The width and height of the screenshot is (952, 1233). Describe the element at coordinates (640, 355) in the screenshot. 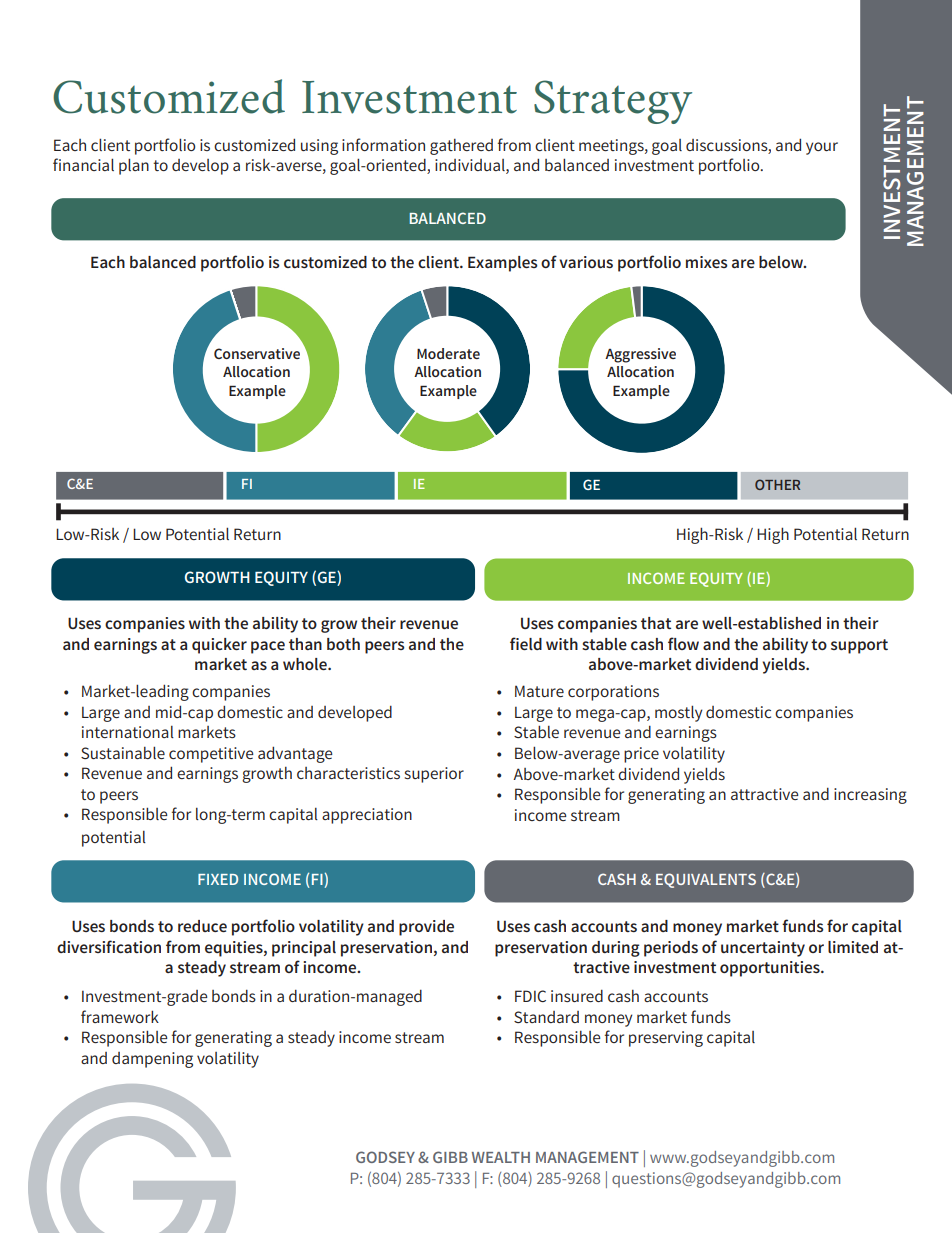

I see `Aggressive` at that location.
